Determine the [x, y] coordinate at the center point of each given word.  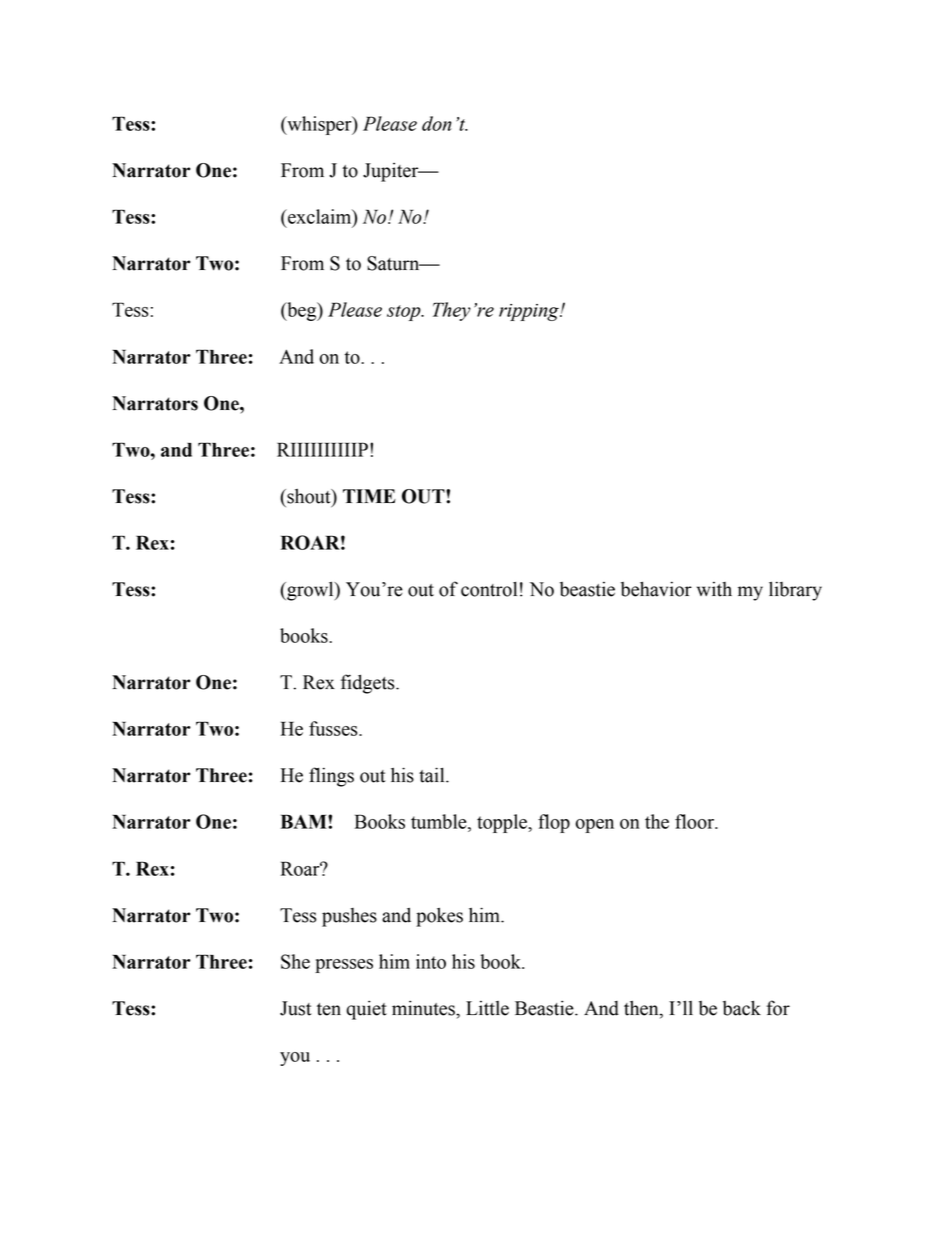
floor [696, 821]
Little [487, 1008]
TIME [369, 496]
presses [344, 966]
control [489, 589]
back [742, 1008]
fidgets [369, 684]
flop [554, 823]
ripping [530, 312]
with [714, 589]
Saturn [394, 263]
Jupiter [392, 172]
